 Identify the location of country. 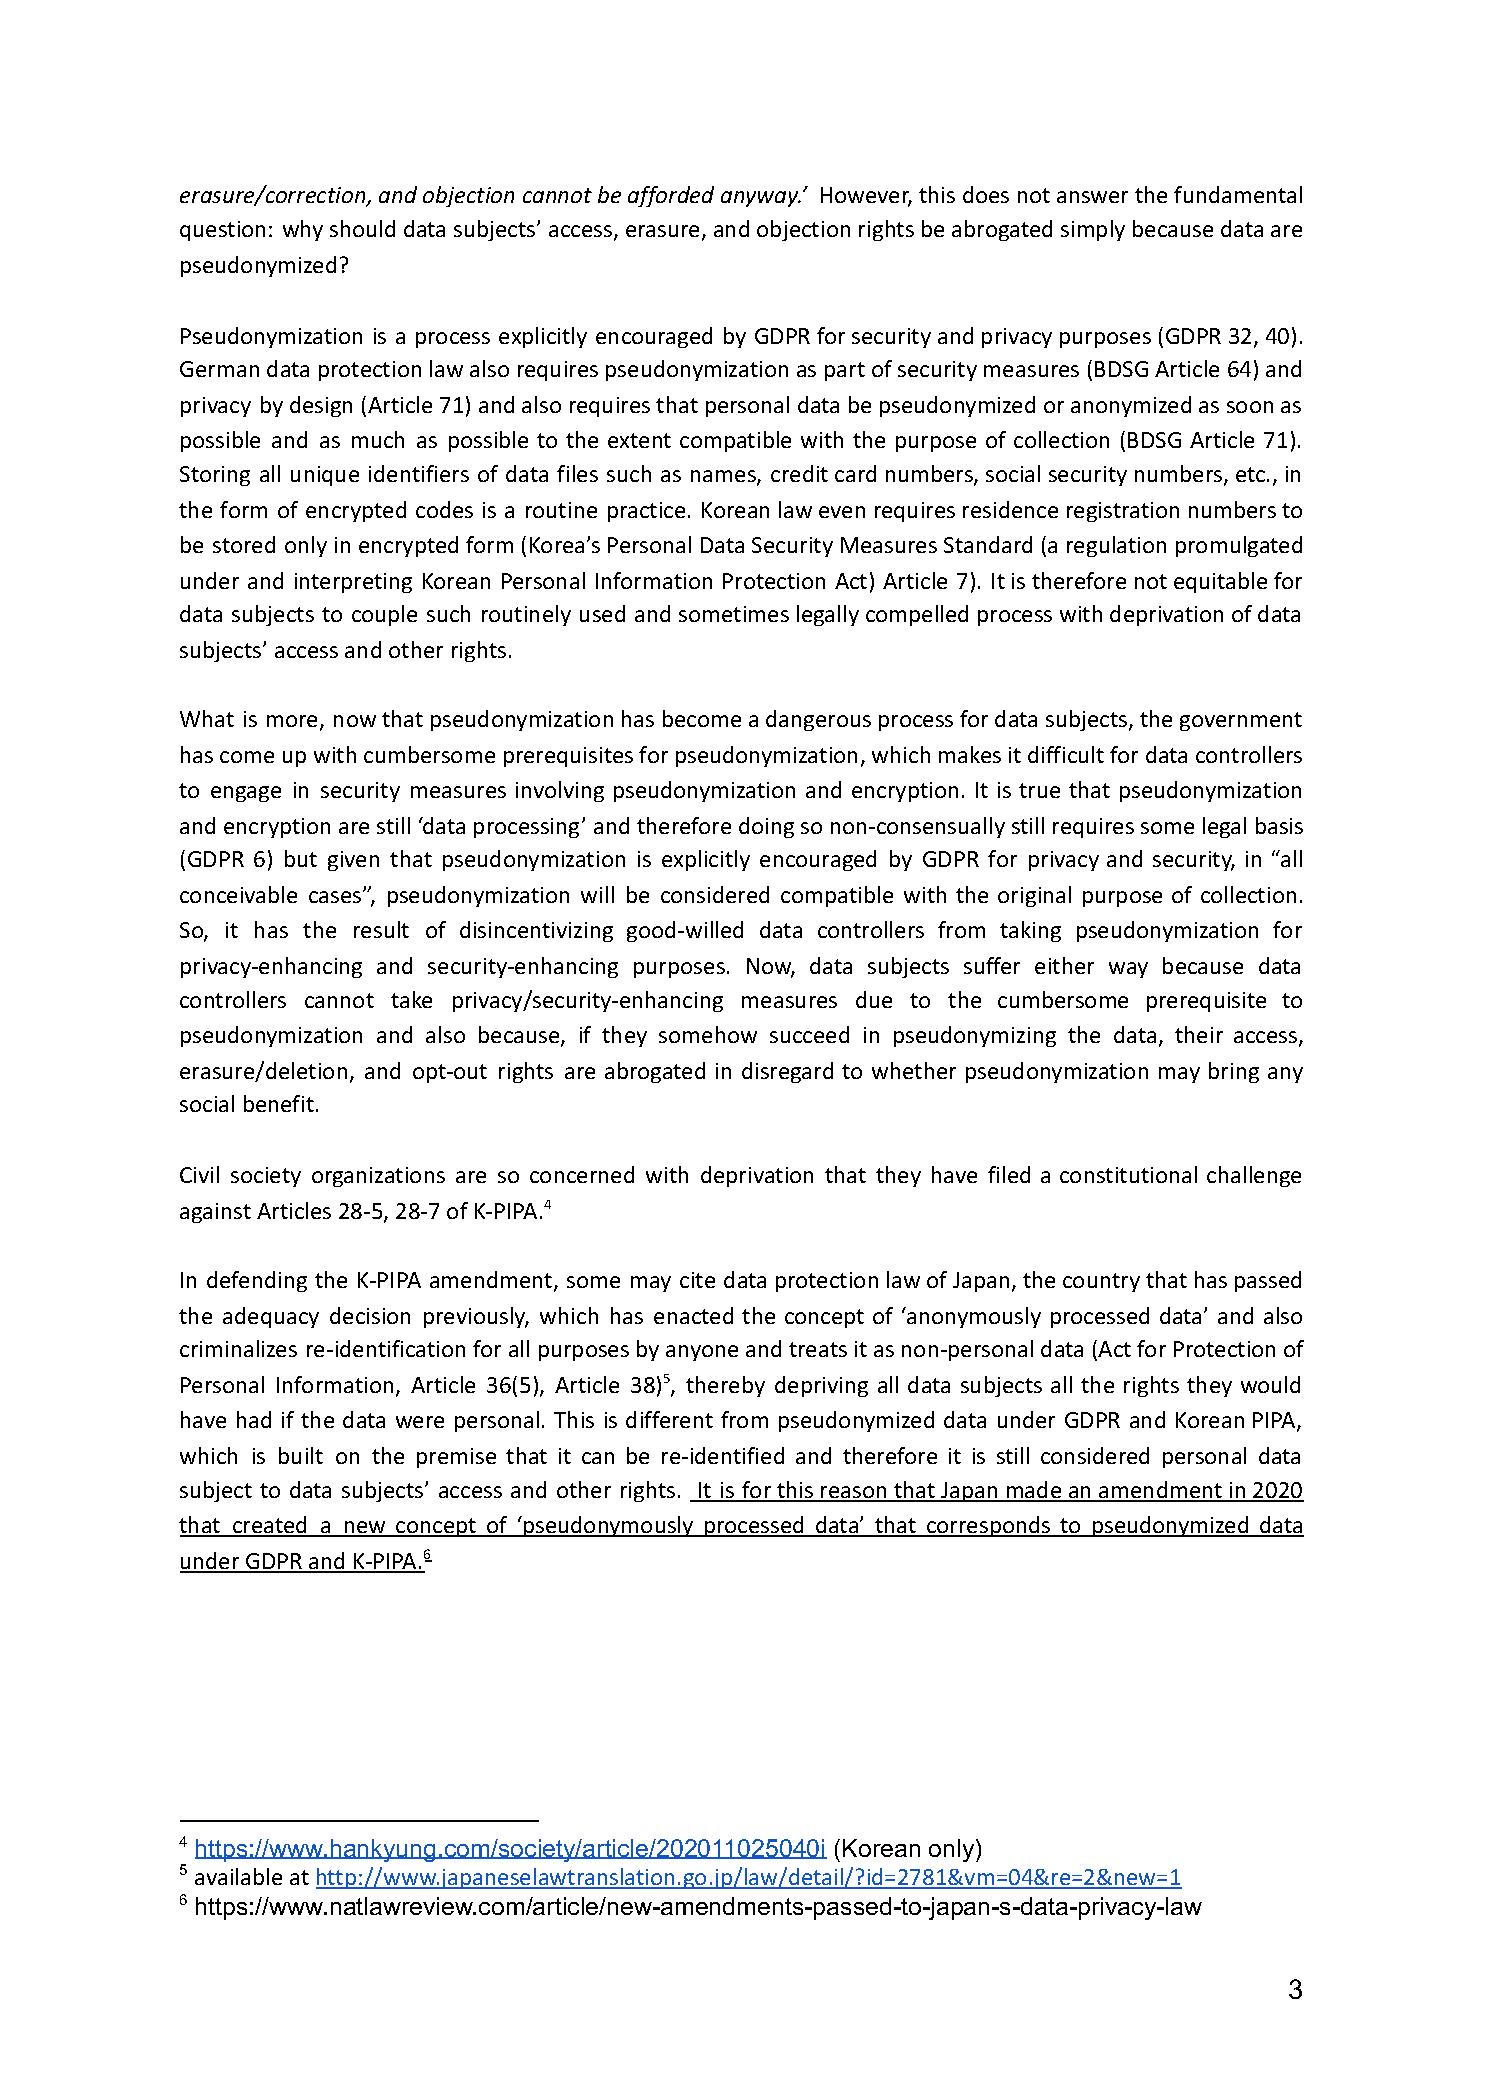
(1101, 1282).
